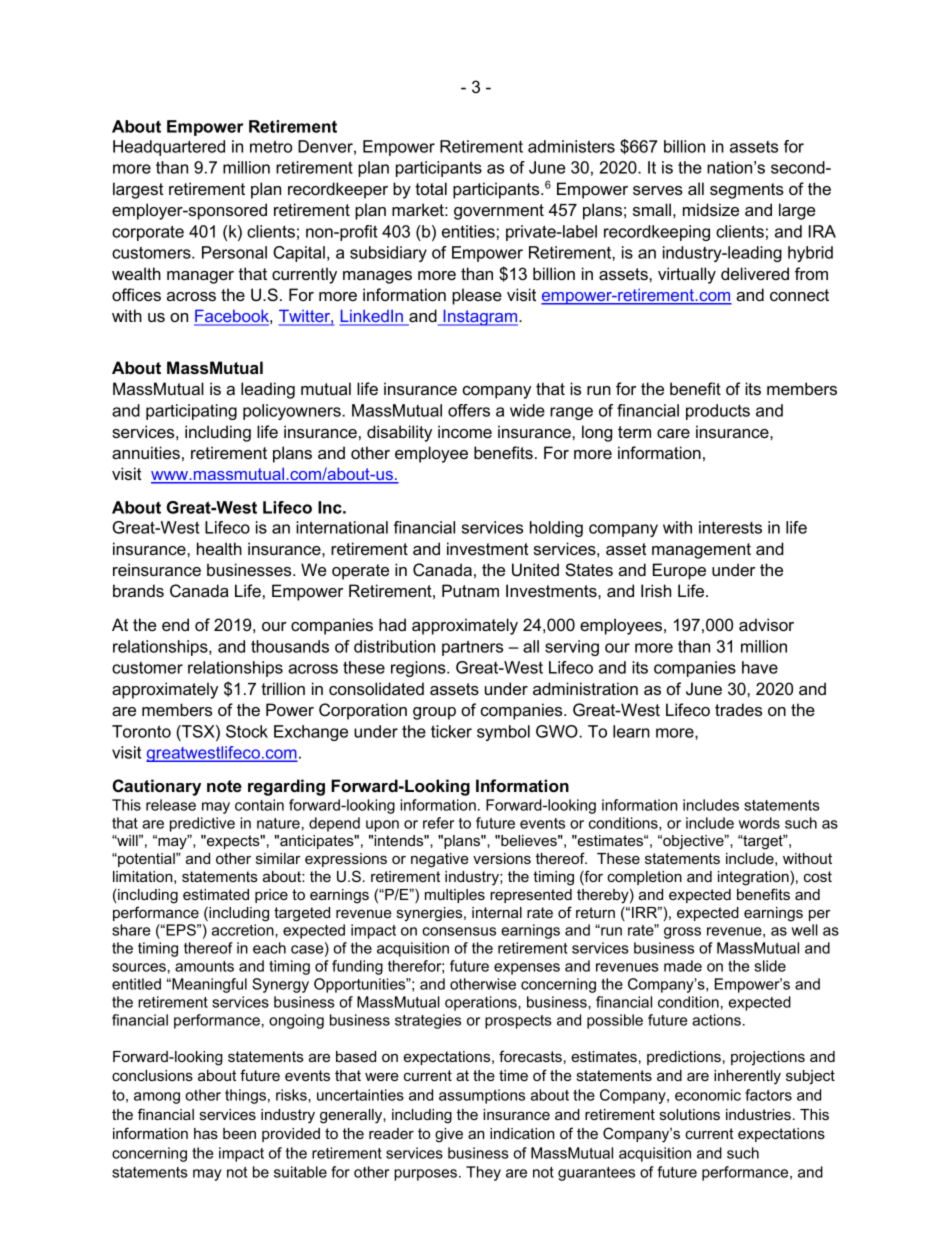 This document has width=952, height=1233. What do you see at coordinates (204, 966) in the document?
I see `amounts` at bounding box center [204, 966].
